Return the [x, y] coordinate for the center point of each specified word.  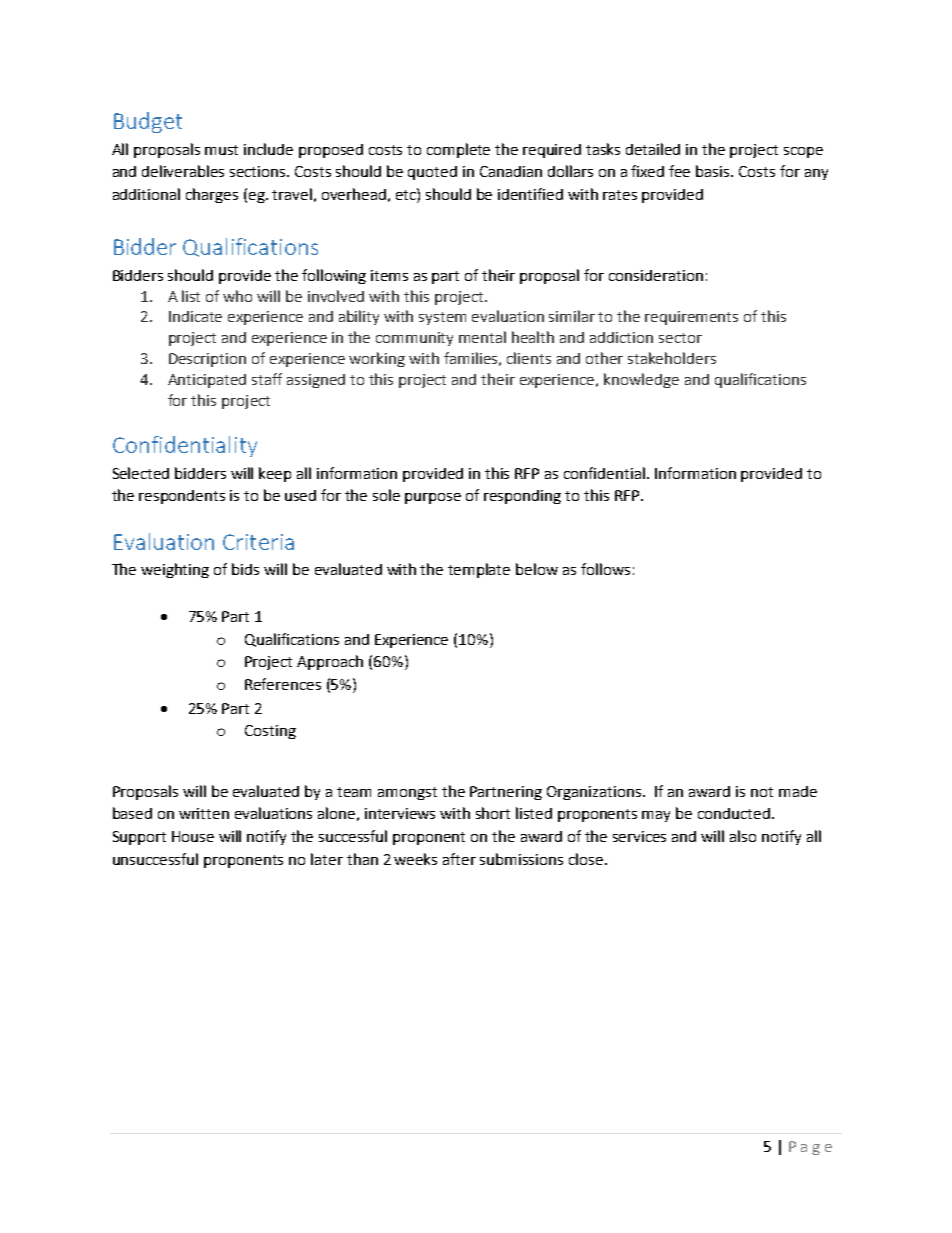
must [221, 150]
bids [245, 569]
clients [529, 358]
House [193, 836]
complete [458, 150]
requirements [691, 318]
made [798, 791]
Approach [330, 662]
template [479, 570]
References [283, 684]
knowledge [641, 380]
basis [714, 171]
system [442, 318]
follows [605, 569]
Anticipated [207, 381]
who [237, 296]
